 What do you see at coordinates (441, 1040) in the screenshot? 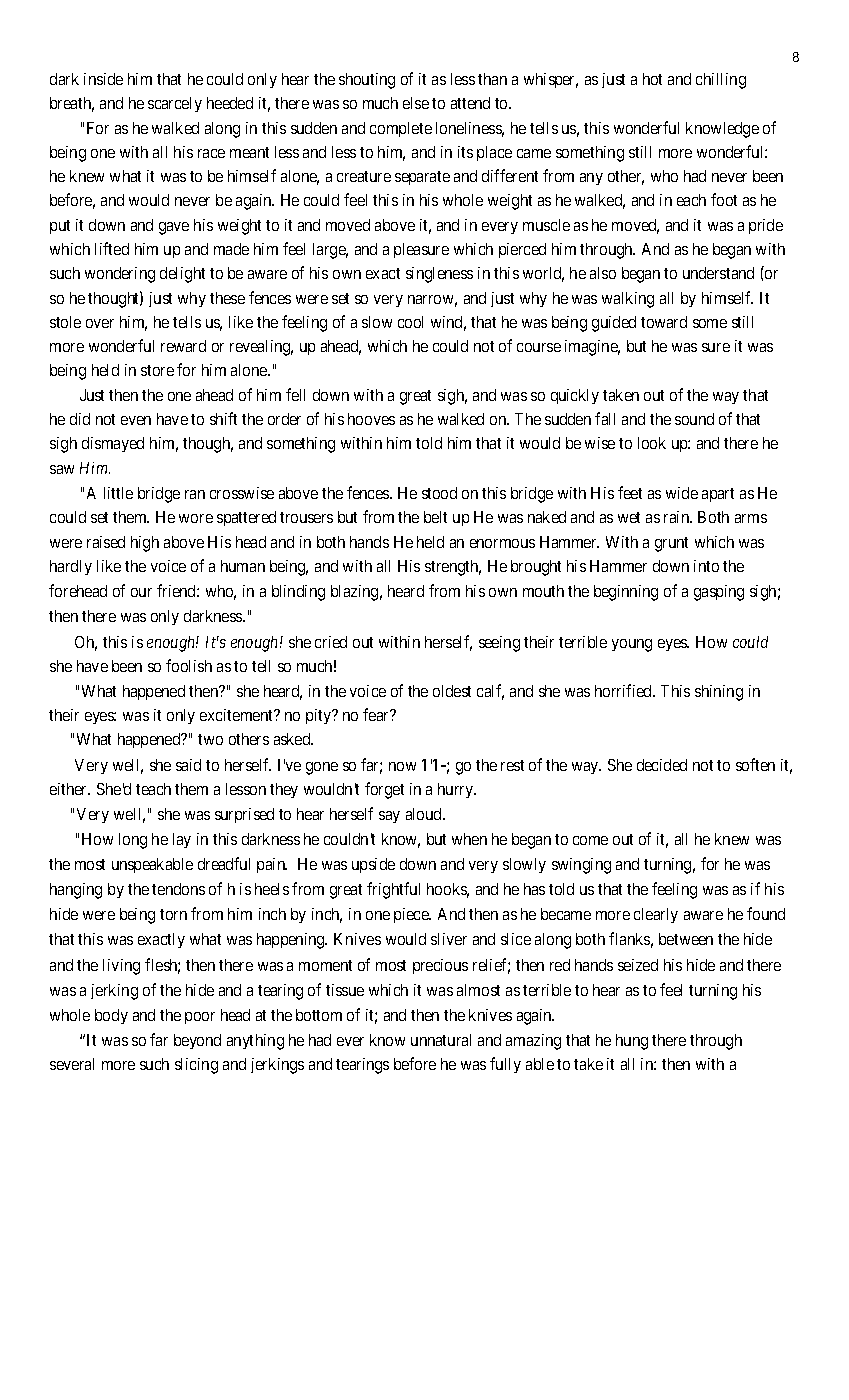
I see `unnatural` at bounding box center [441, 1040].
